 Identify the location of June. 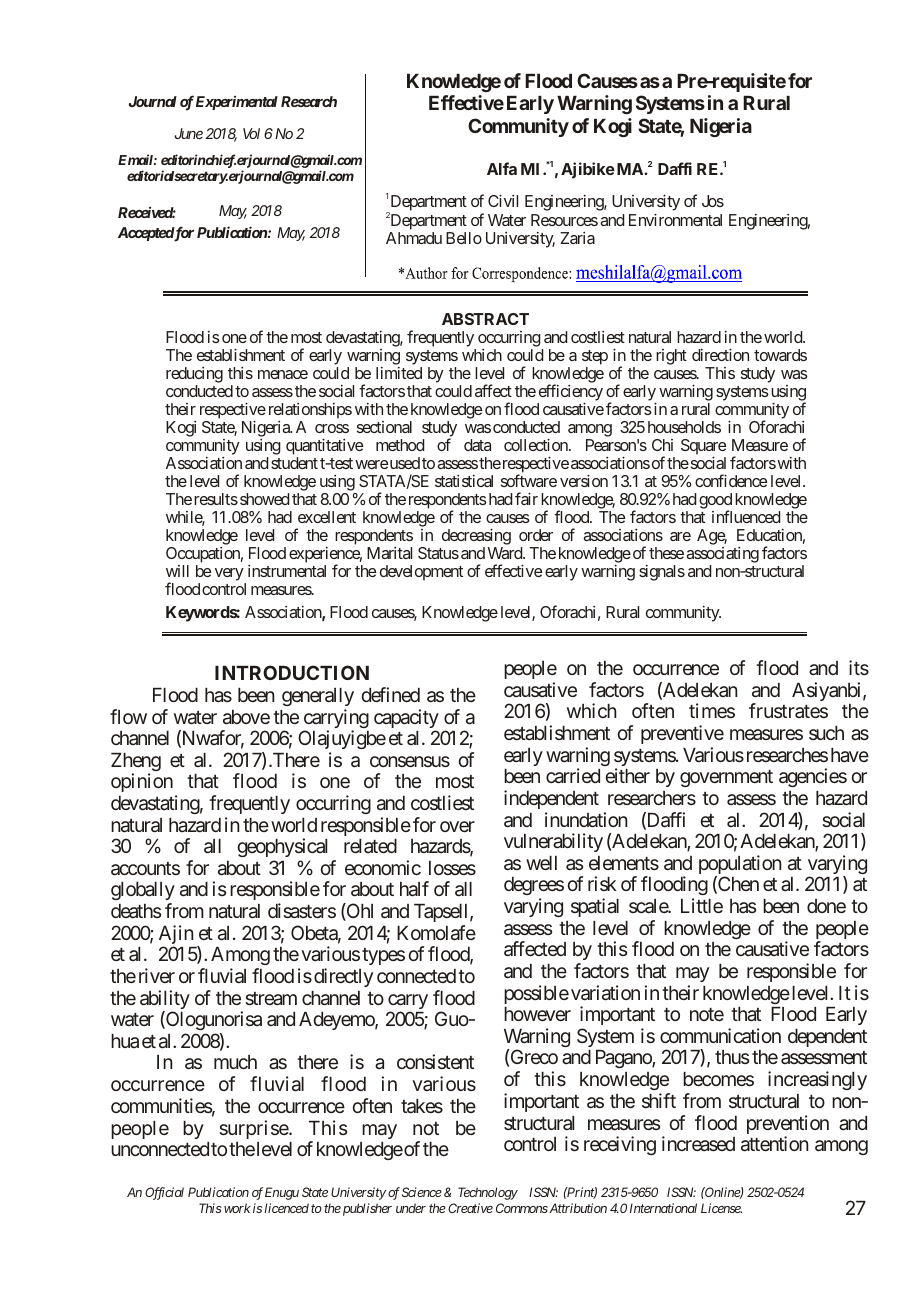
(188, 133).
